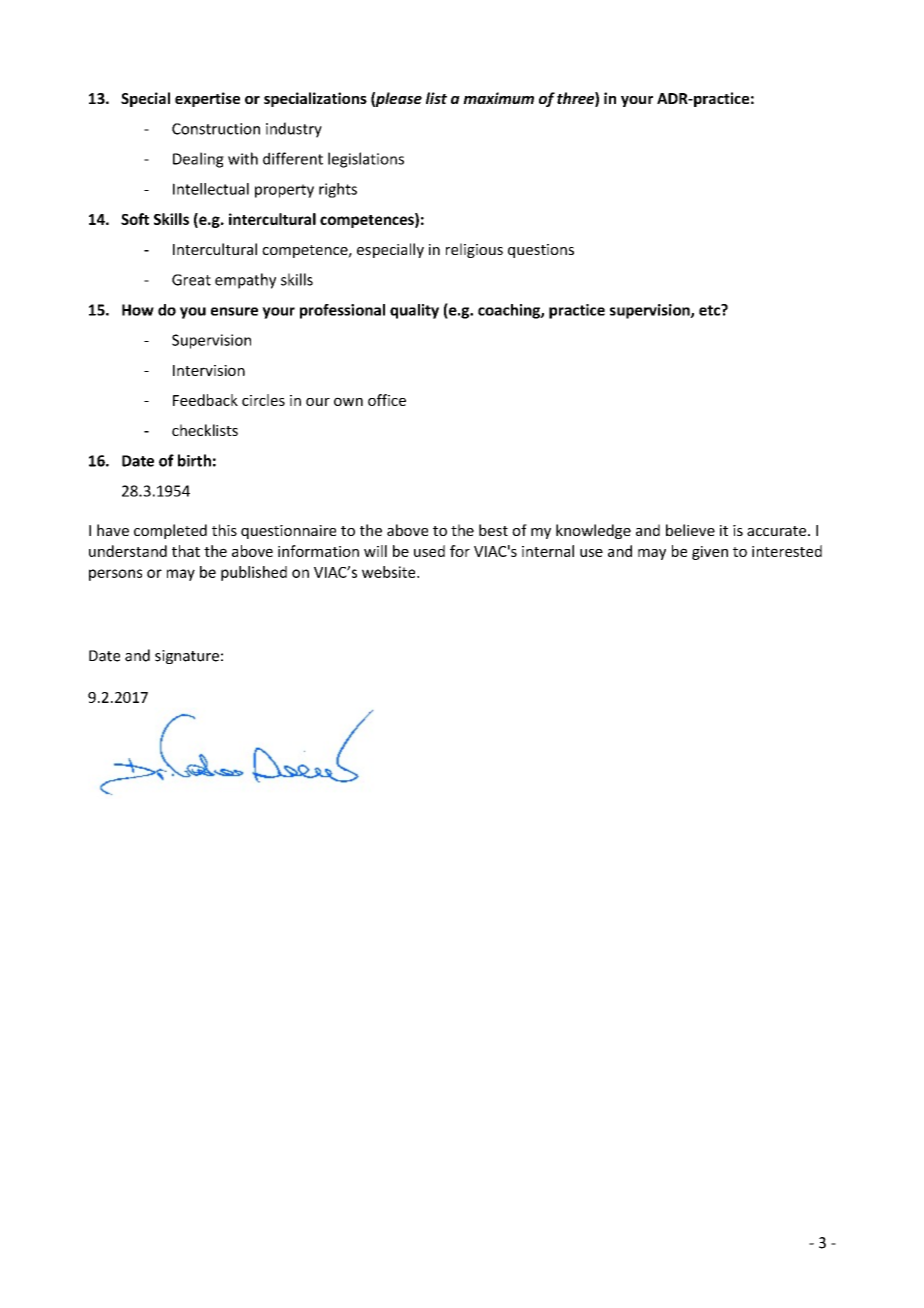 The image size is (924, 1308). Describe the element at coordinates (207, 99) in the page. I see `expertise` at that location.
